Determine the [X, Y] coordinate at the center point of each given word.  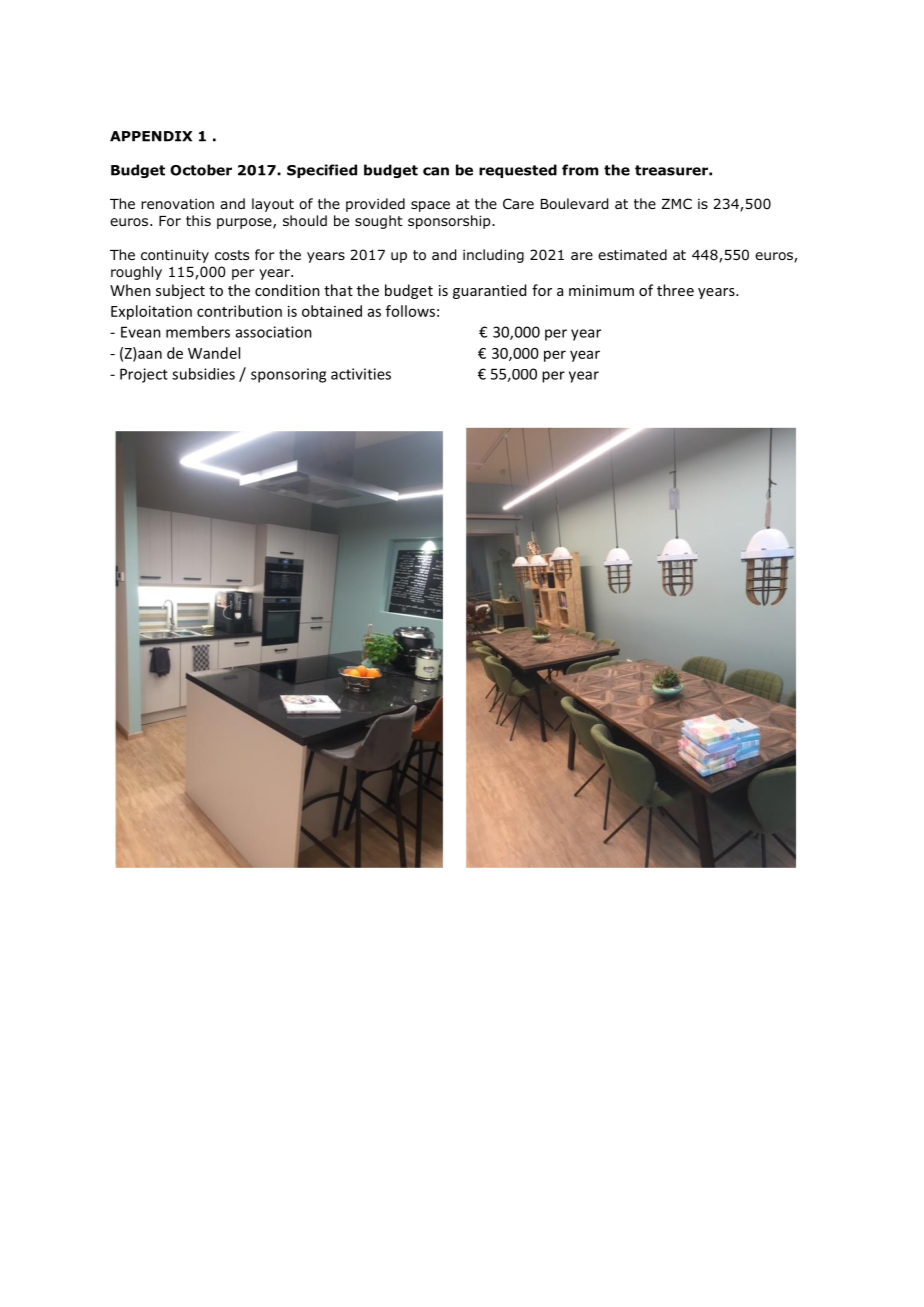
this [198, 220]
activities [361, 374]
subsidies [203, 374]
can [436, 171]
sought [379, 222]
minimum [601, 290]
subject [180, 291]
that [338, 290]
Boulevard [574, 204]
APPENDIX [151, 136]
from [580, 170]
